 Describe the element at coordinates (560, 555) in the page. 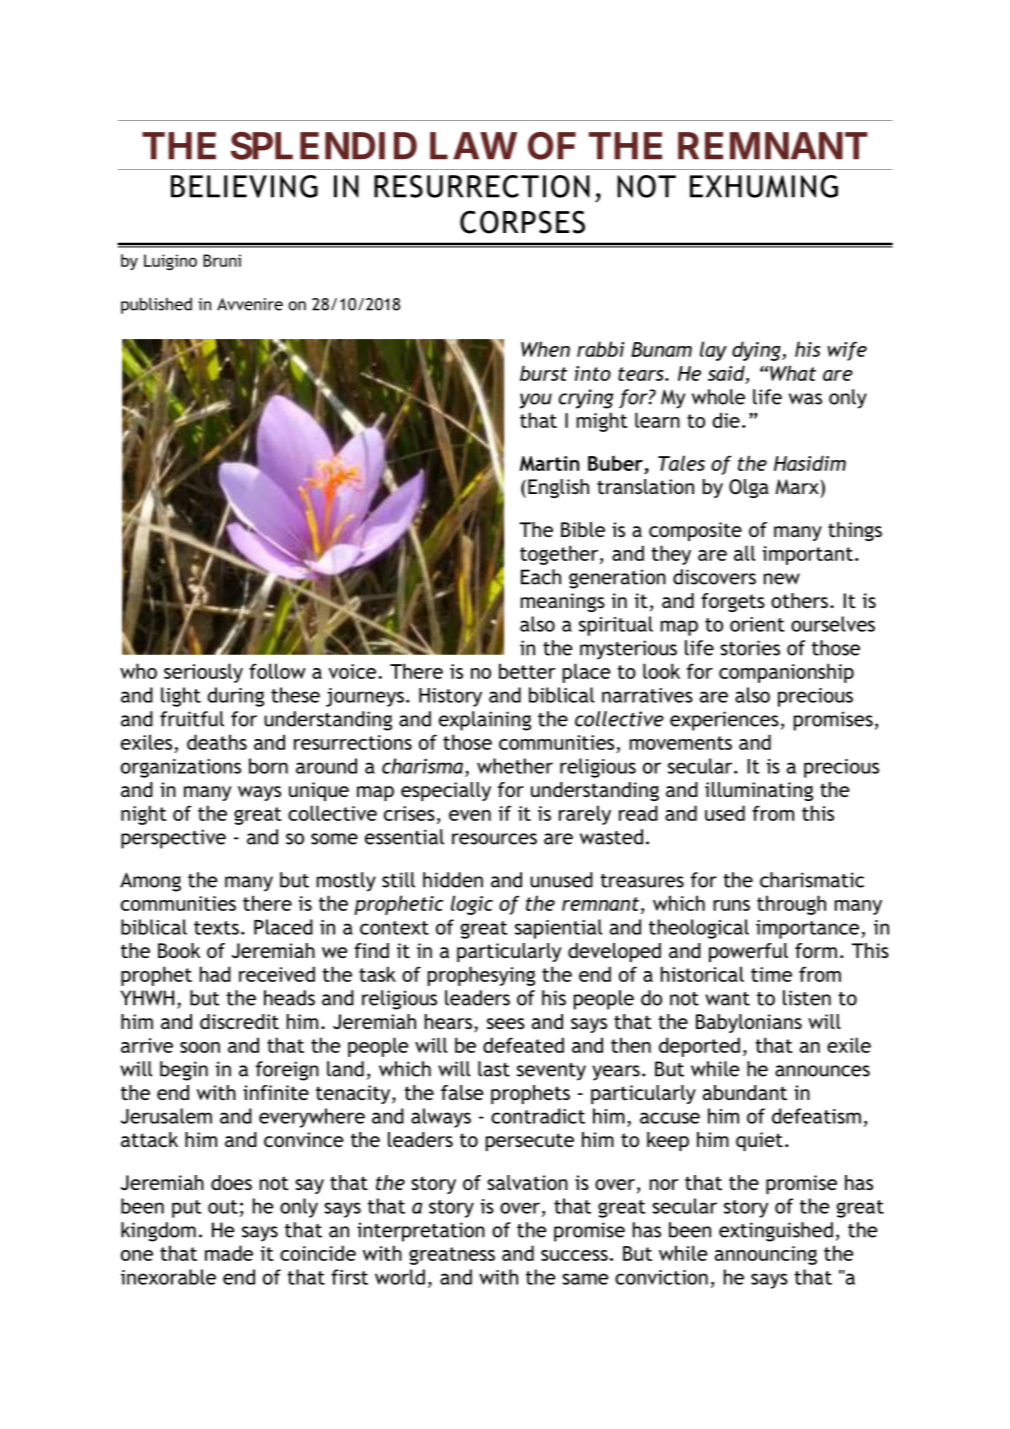

I see `together` at that location.
